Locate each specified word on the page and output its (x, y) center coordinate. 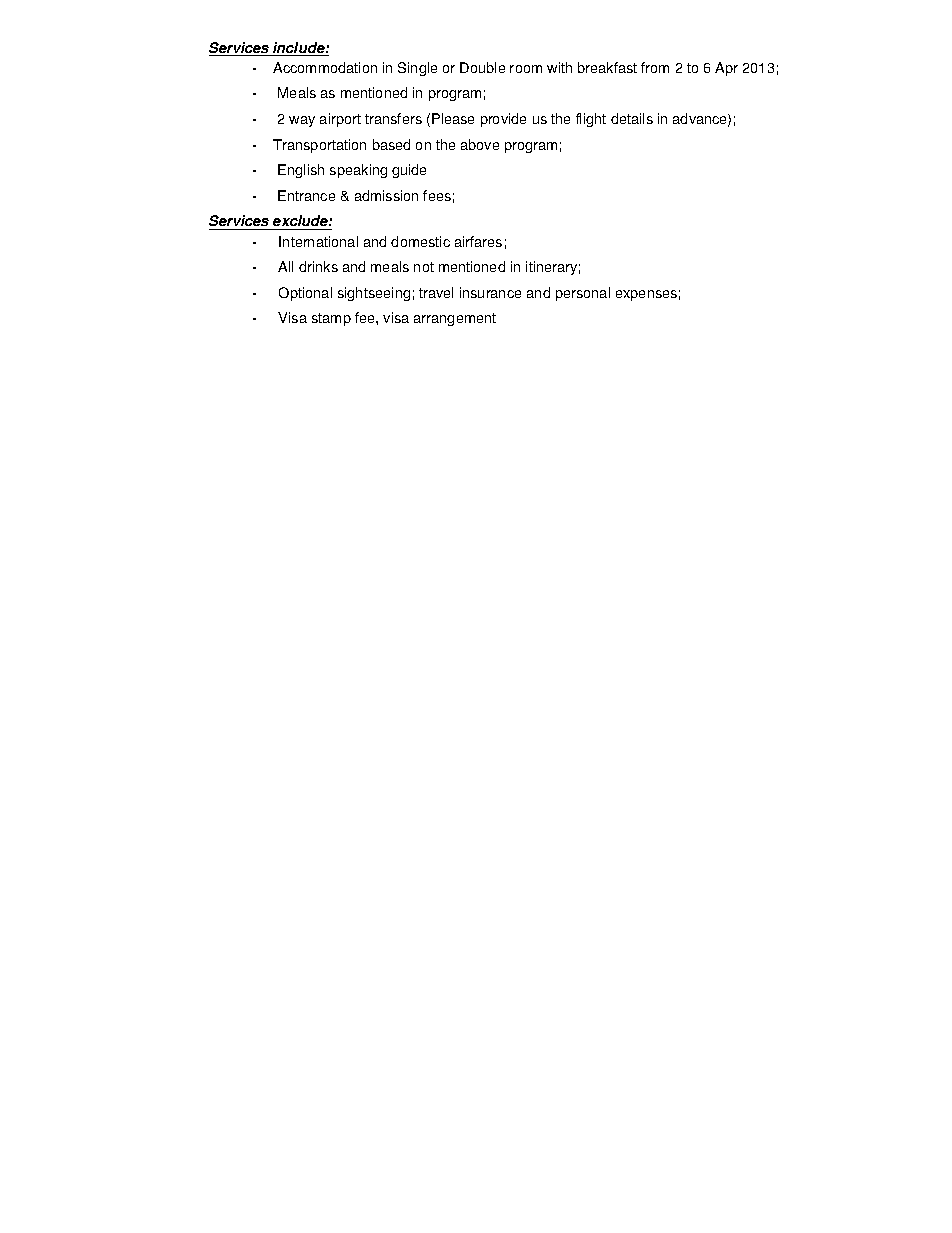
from (655, 67)
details (632, 118)
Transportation (319, 146)
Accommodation (325, 67)
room (526, 69)
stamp (331, 319)
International (318, 241)
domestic (420, 241)
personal (583, 294)
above (480, 144)
